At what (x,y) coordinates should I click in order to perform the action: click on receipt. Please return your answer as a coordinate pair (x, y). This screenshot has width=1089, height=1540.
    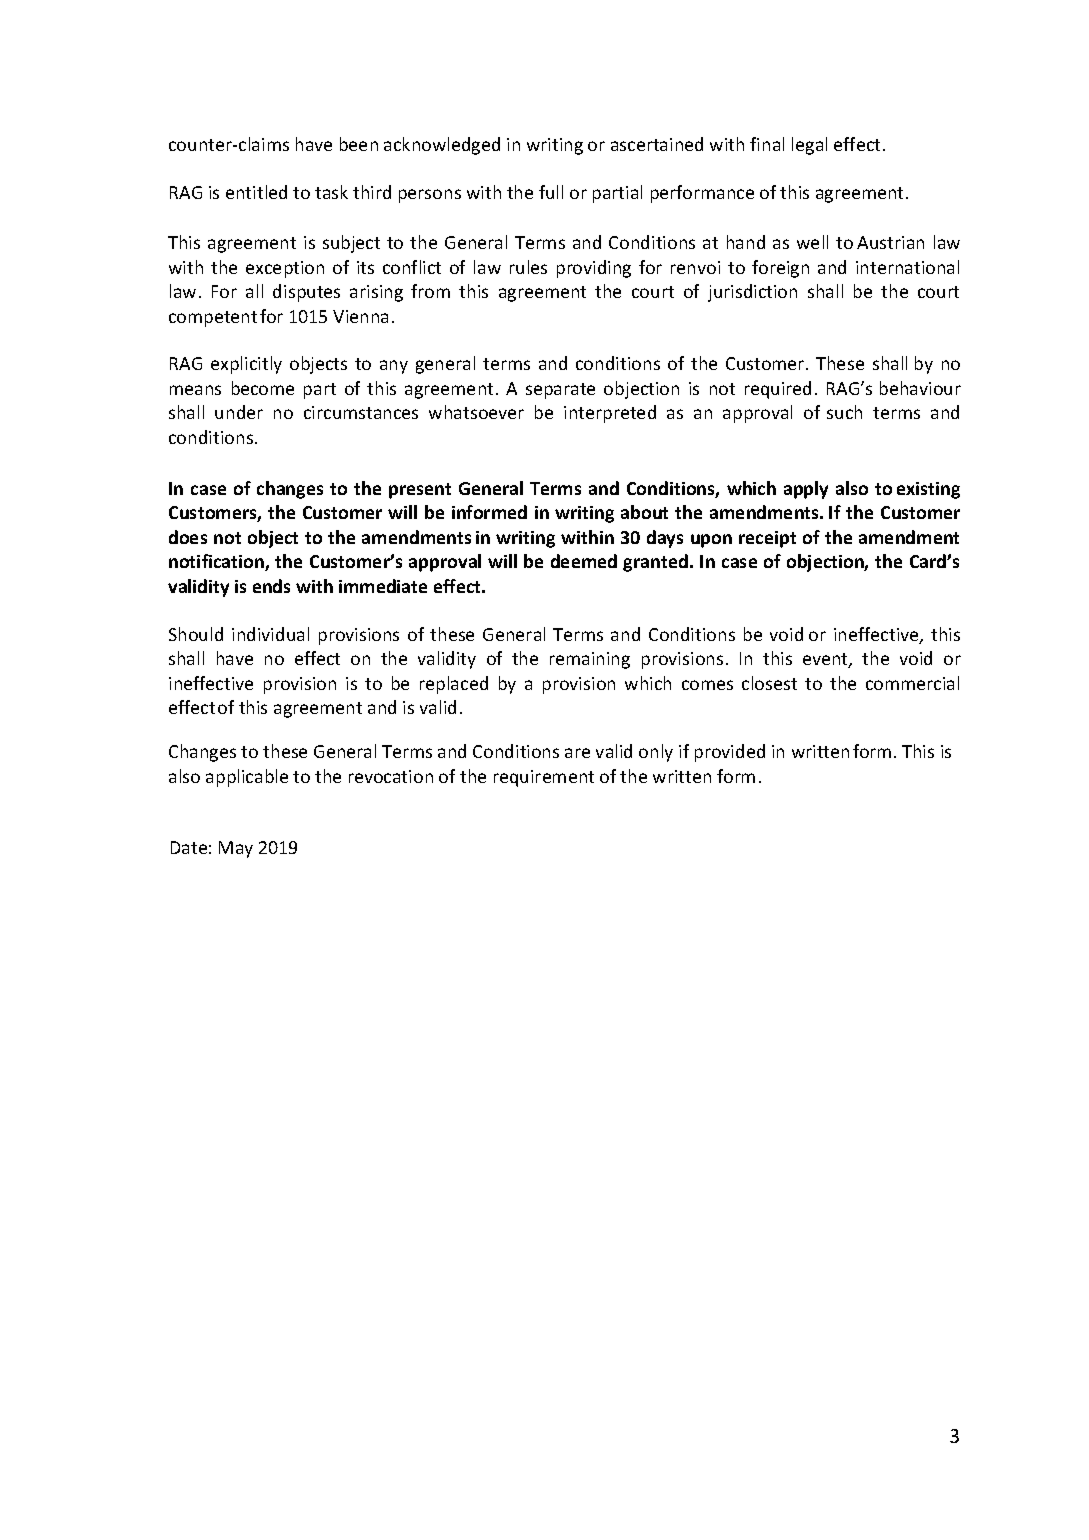
    Looking at the image, I should click on (767, 539).
